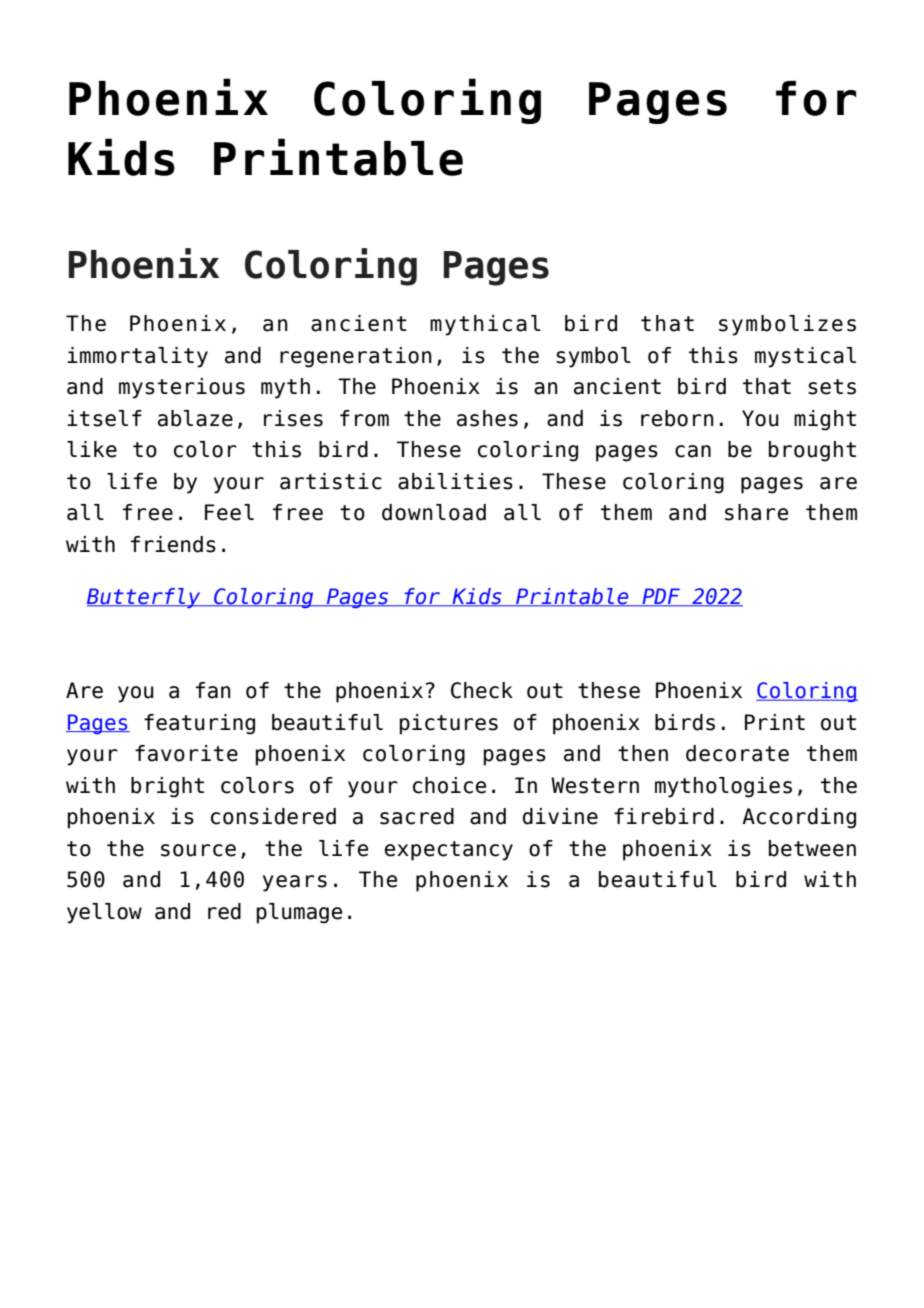 The image size is (924, 1308). What do you see at coordinates (661, 597) in the screenshot?
I see `PDF` at bounding box center [661, 597].
